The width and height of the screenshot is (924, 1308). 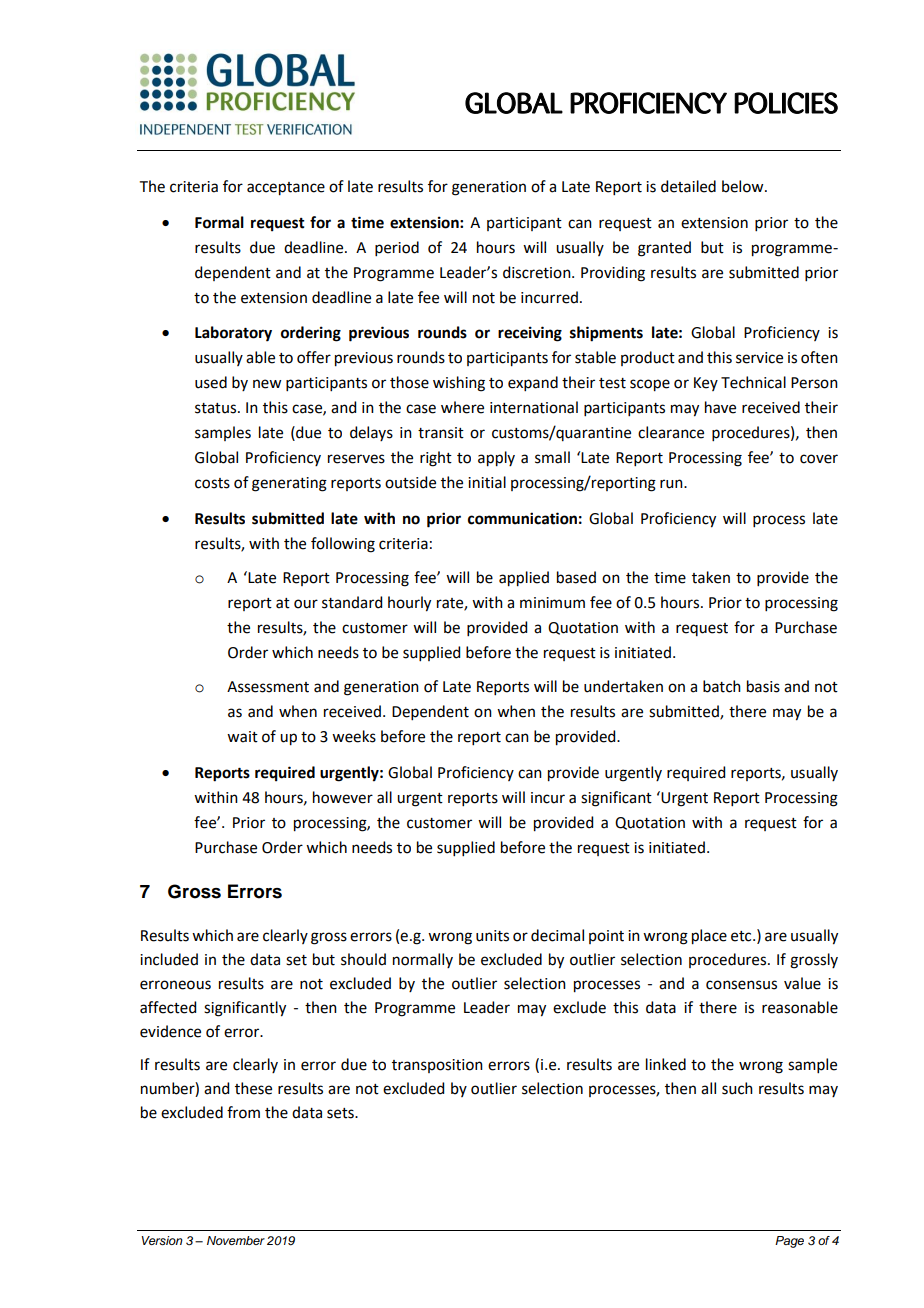 What do you see at coordinates (169, 959) in the screenshot?
I see `included` at bounding box center [169, 959].
